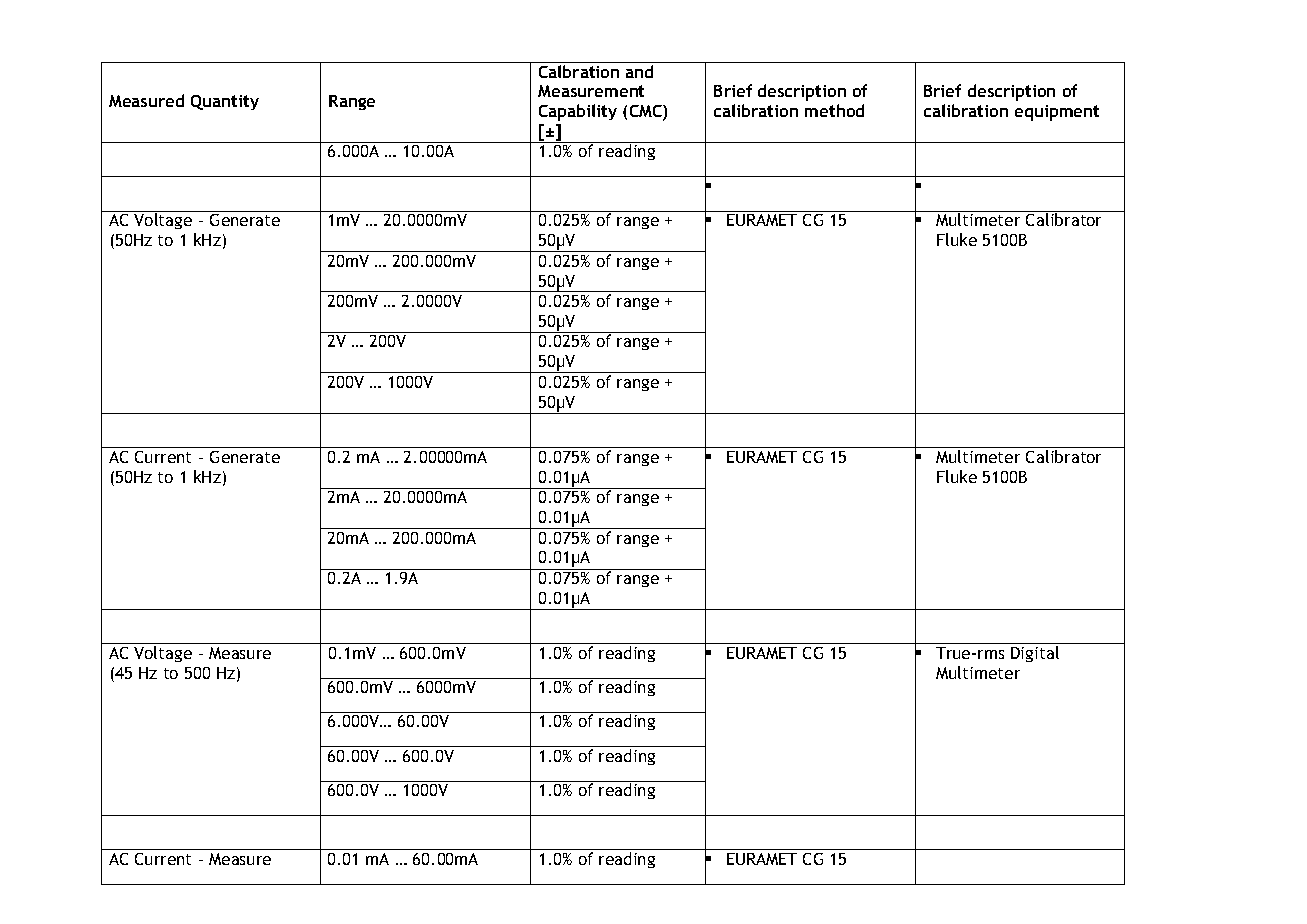  I want to click on and, so click(639, 71).
